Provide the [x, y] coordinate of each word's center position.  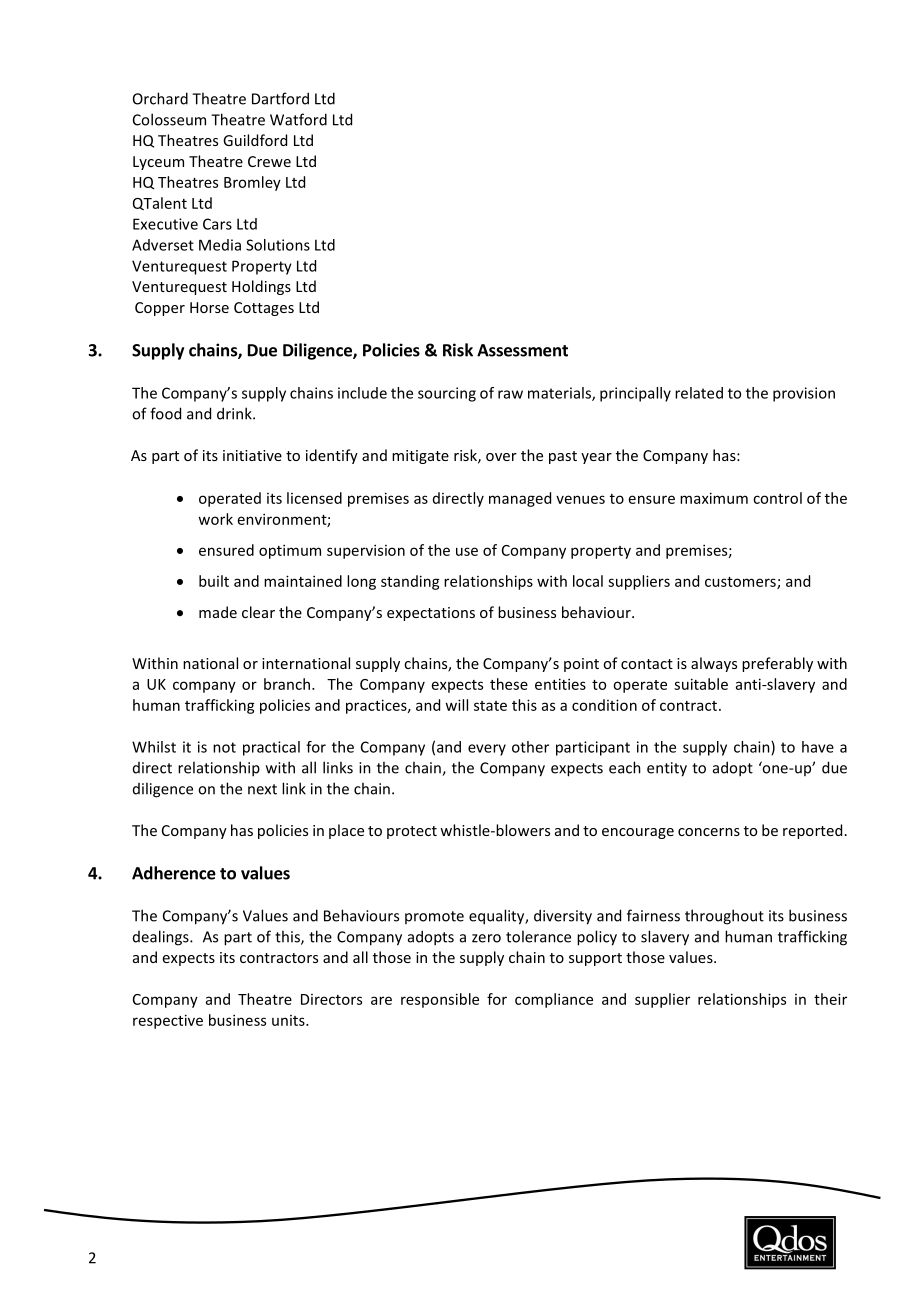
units [289, 1020]
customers [741, 583]
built [214, 581]
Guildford [255, 140]
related [699, 393]
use [467, 551]
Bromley [252, 183]
